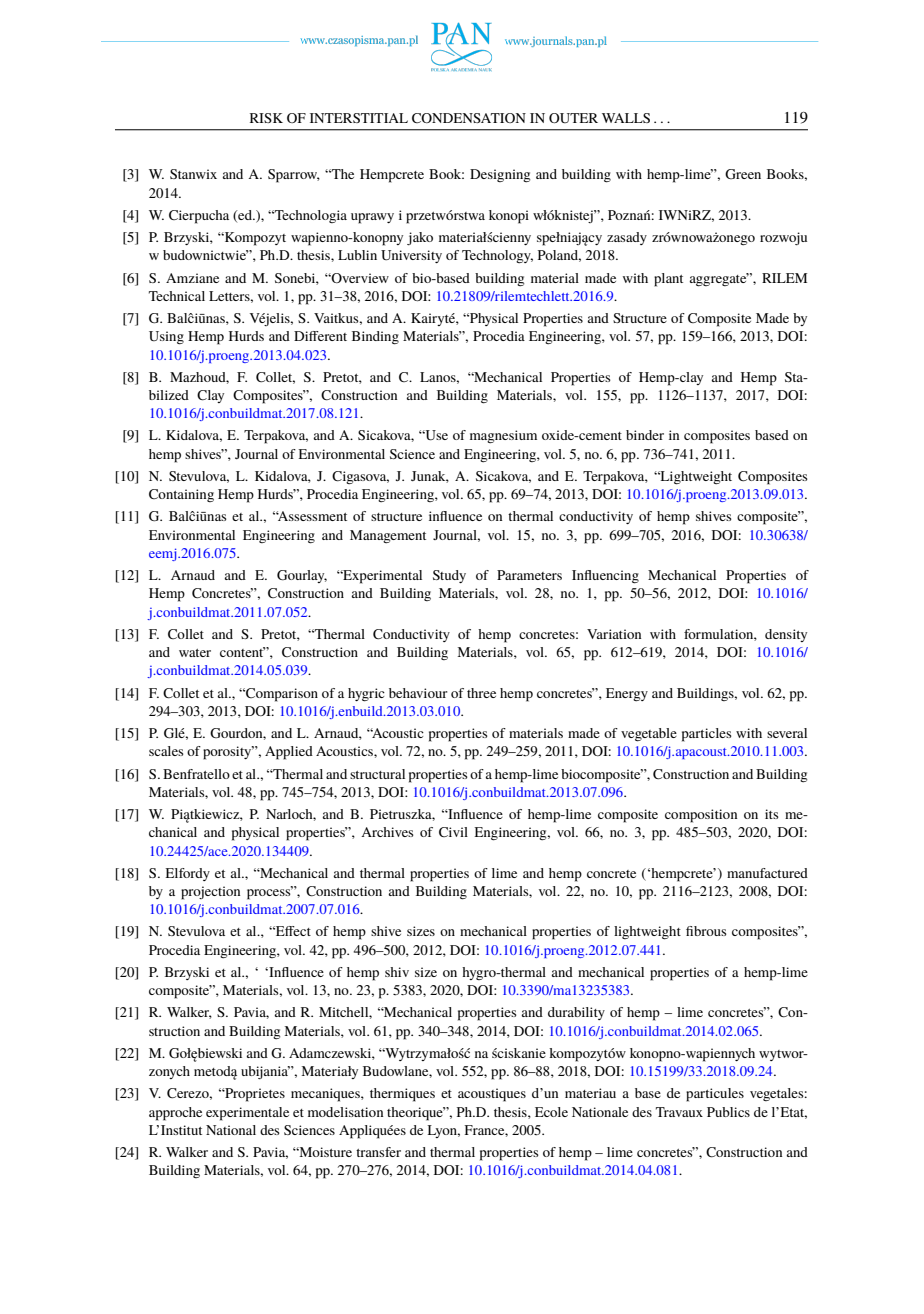 The image size is (924, 1314). I want to click on binder, so click(645, 435).
